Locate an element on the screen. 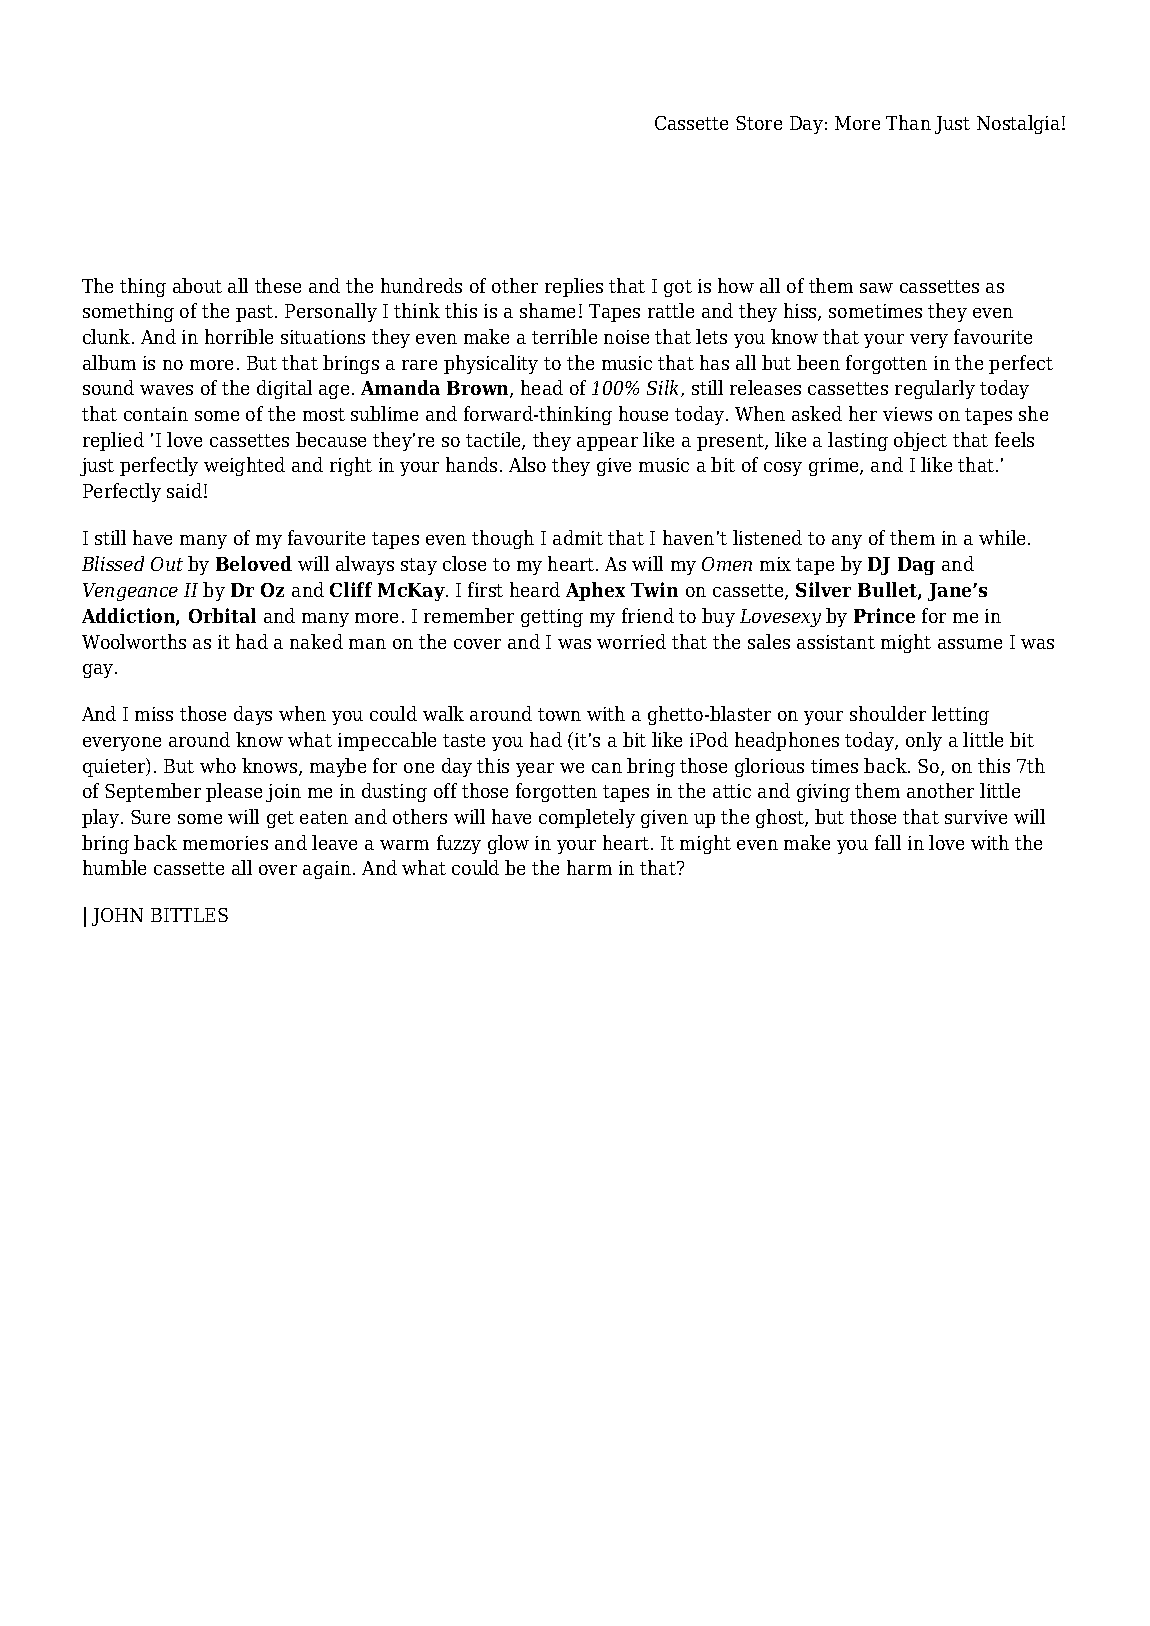 The width and height of the screenshot is (1150, 1626). harm is located at coordinates (589, 867).
